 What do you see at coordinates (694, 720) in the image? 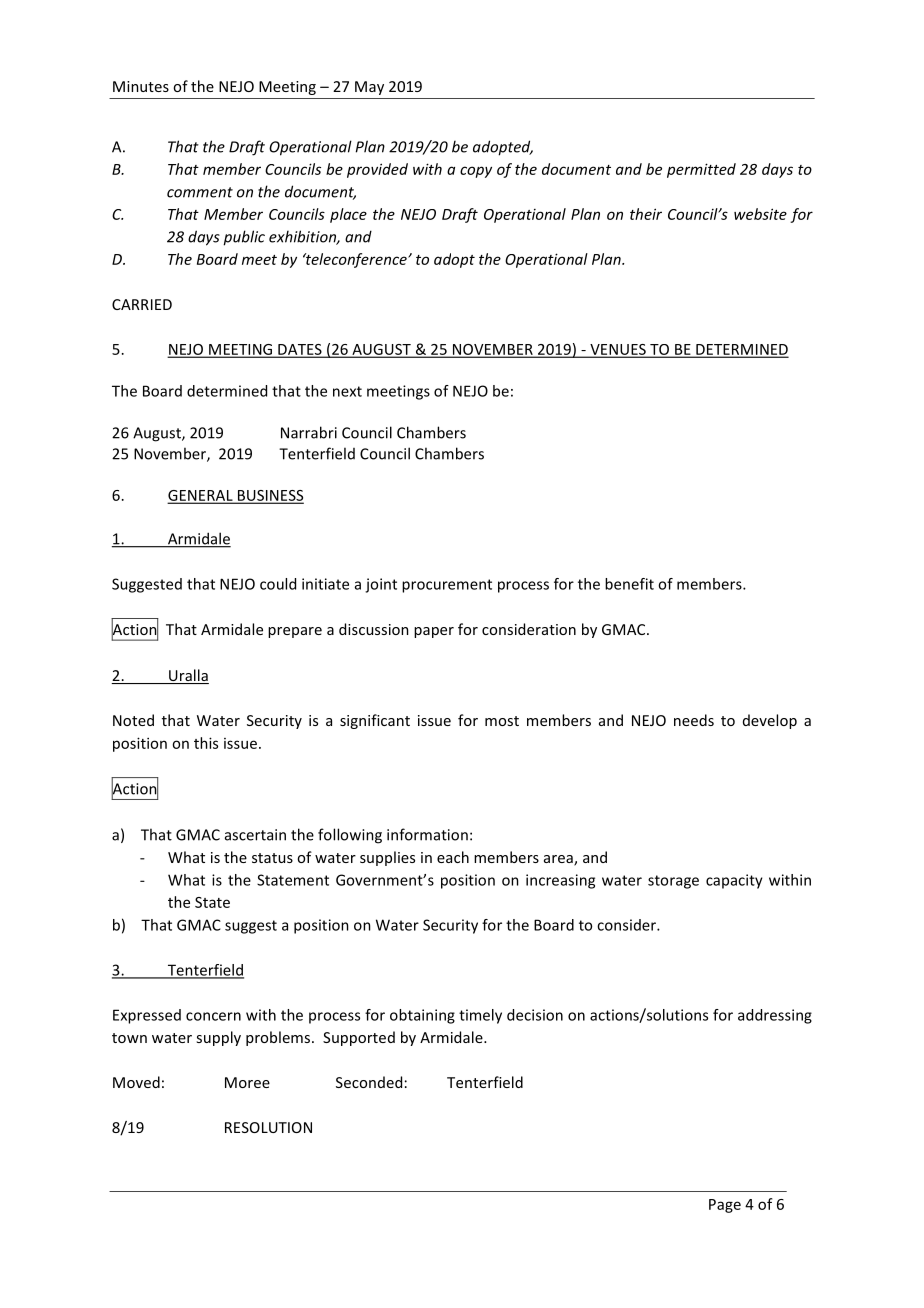
I see `needs` at bounding box center [694, 720].
